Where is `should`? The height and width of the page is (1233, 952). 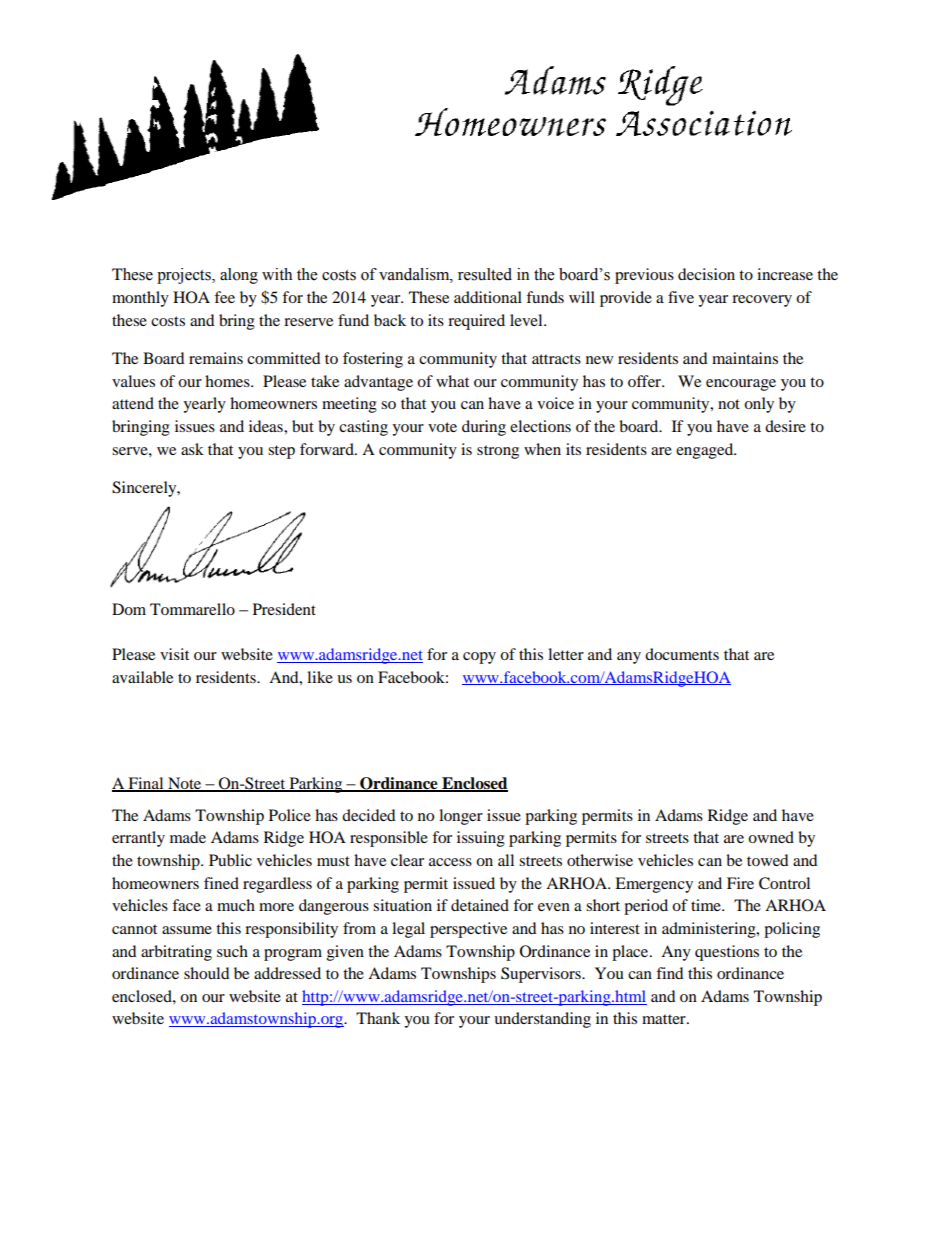
should is located at coordinates (207, 973).
